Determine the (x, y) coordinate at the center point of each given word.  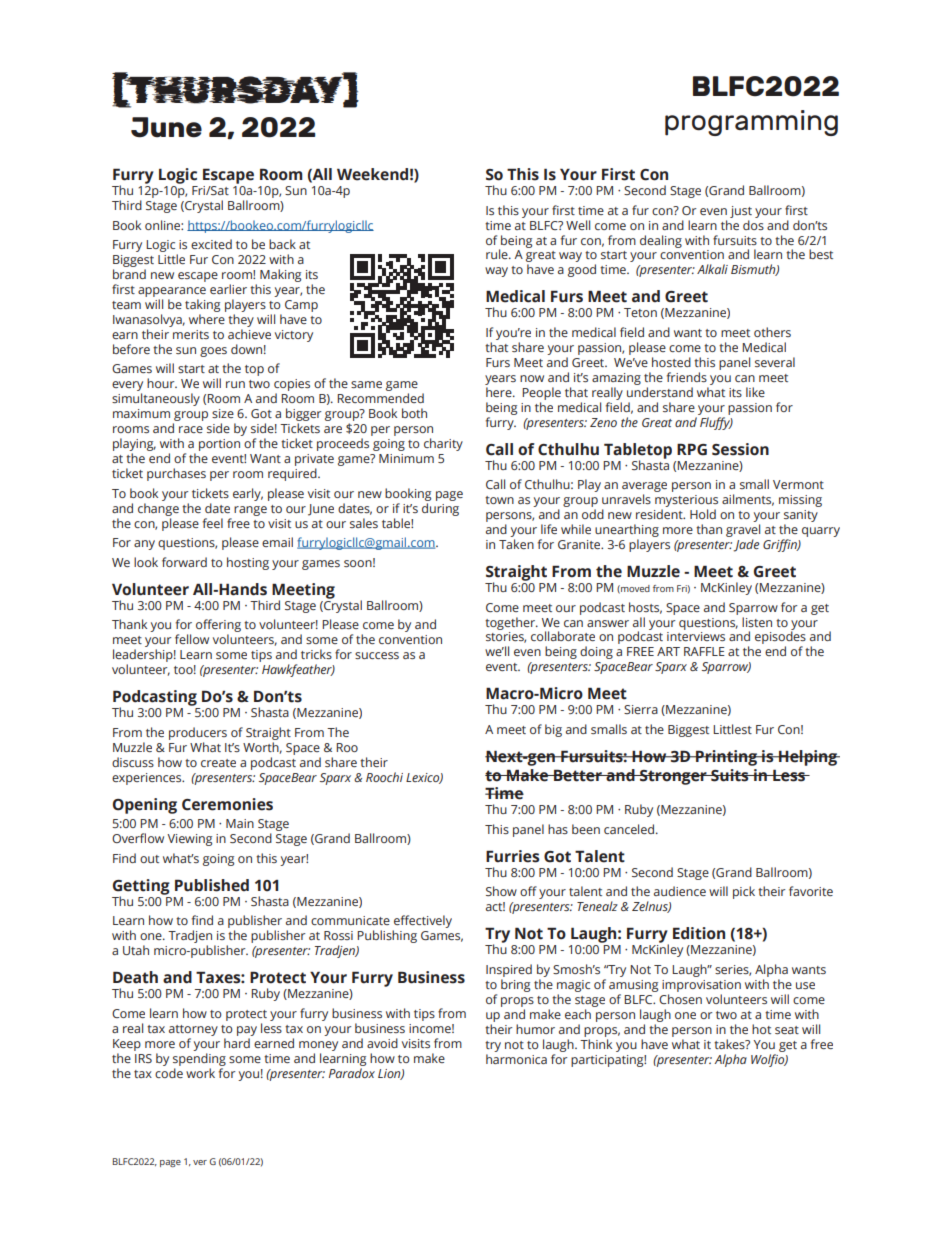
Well (578, 225)
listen (757, 622)
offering (218, 627)
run (235, 384)
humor (535, 1029)
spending (199, 1059)
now (532, 378)
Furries (513, 856)
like (755, 392)
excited (211, 244)
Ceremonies (227, 804)
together (511, 623)
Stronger (673, 777)
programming (751, 123)
